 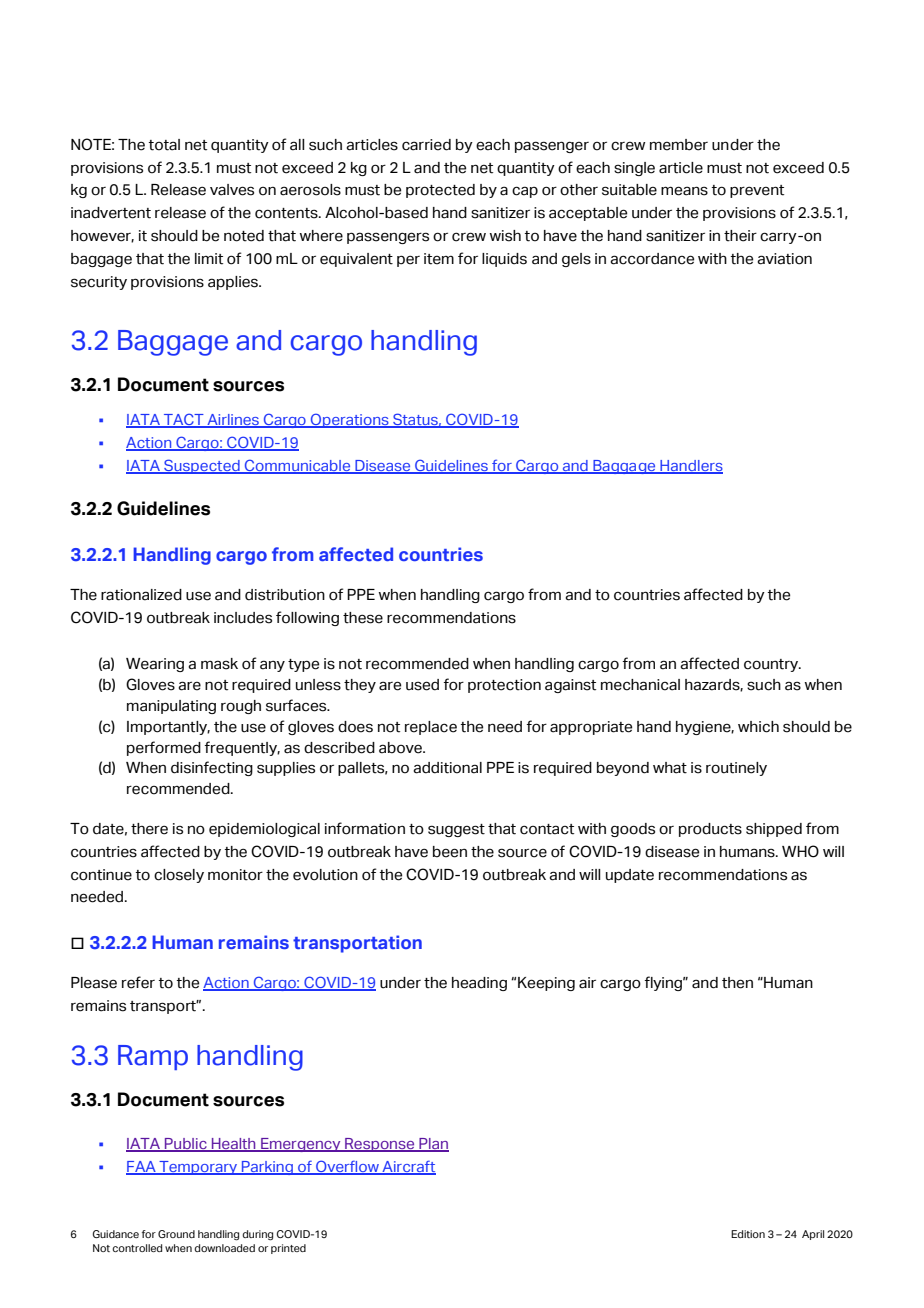 I want to click on Suspected, so click(x=202, y=466).
